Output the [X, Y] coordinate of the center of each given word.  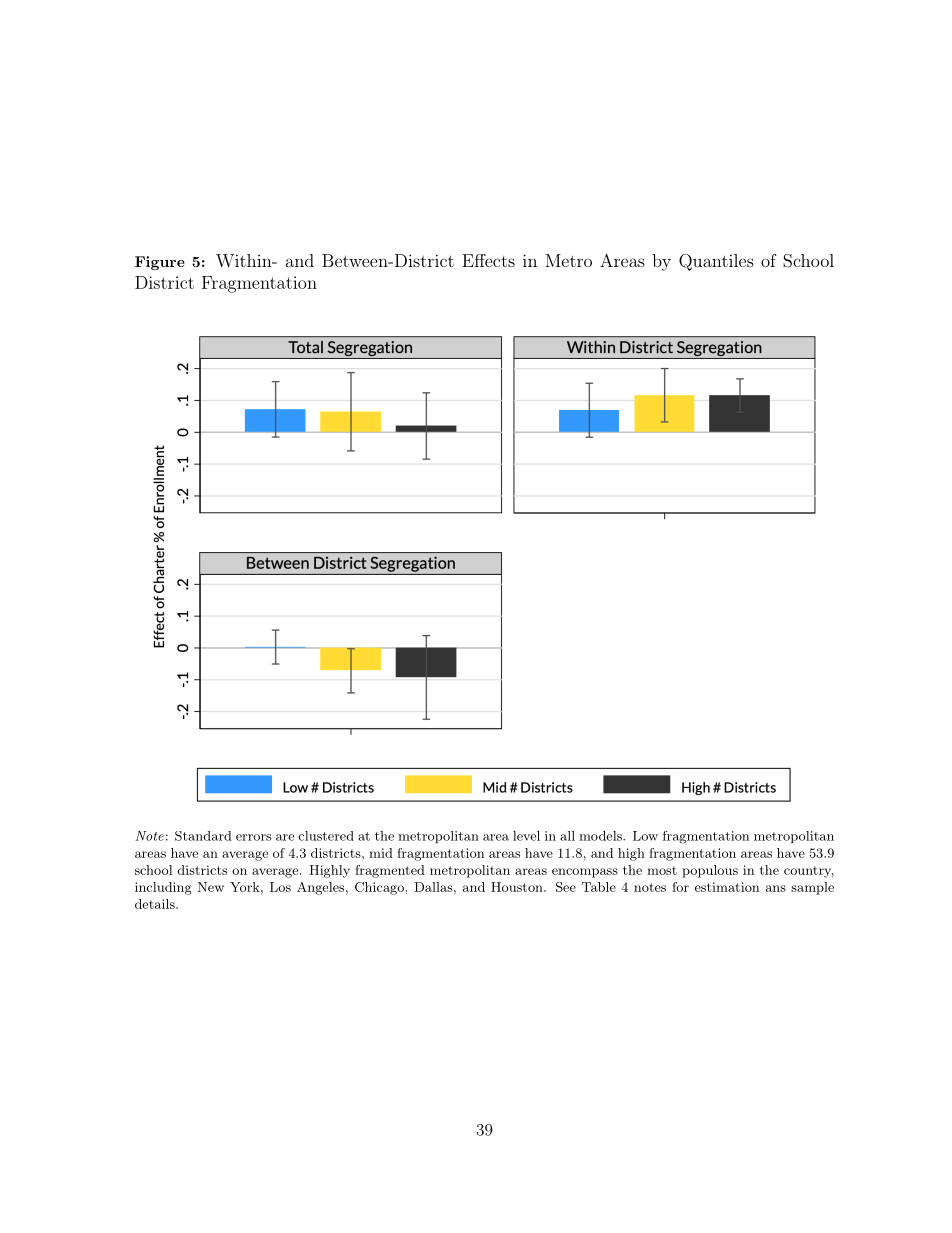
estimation [727, 887]
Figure [160, 263]
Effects [488, 260]
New [210, 887]
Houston [518, 887]
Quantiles [716, 262]
